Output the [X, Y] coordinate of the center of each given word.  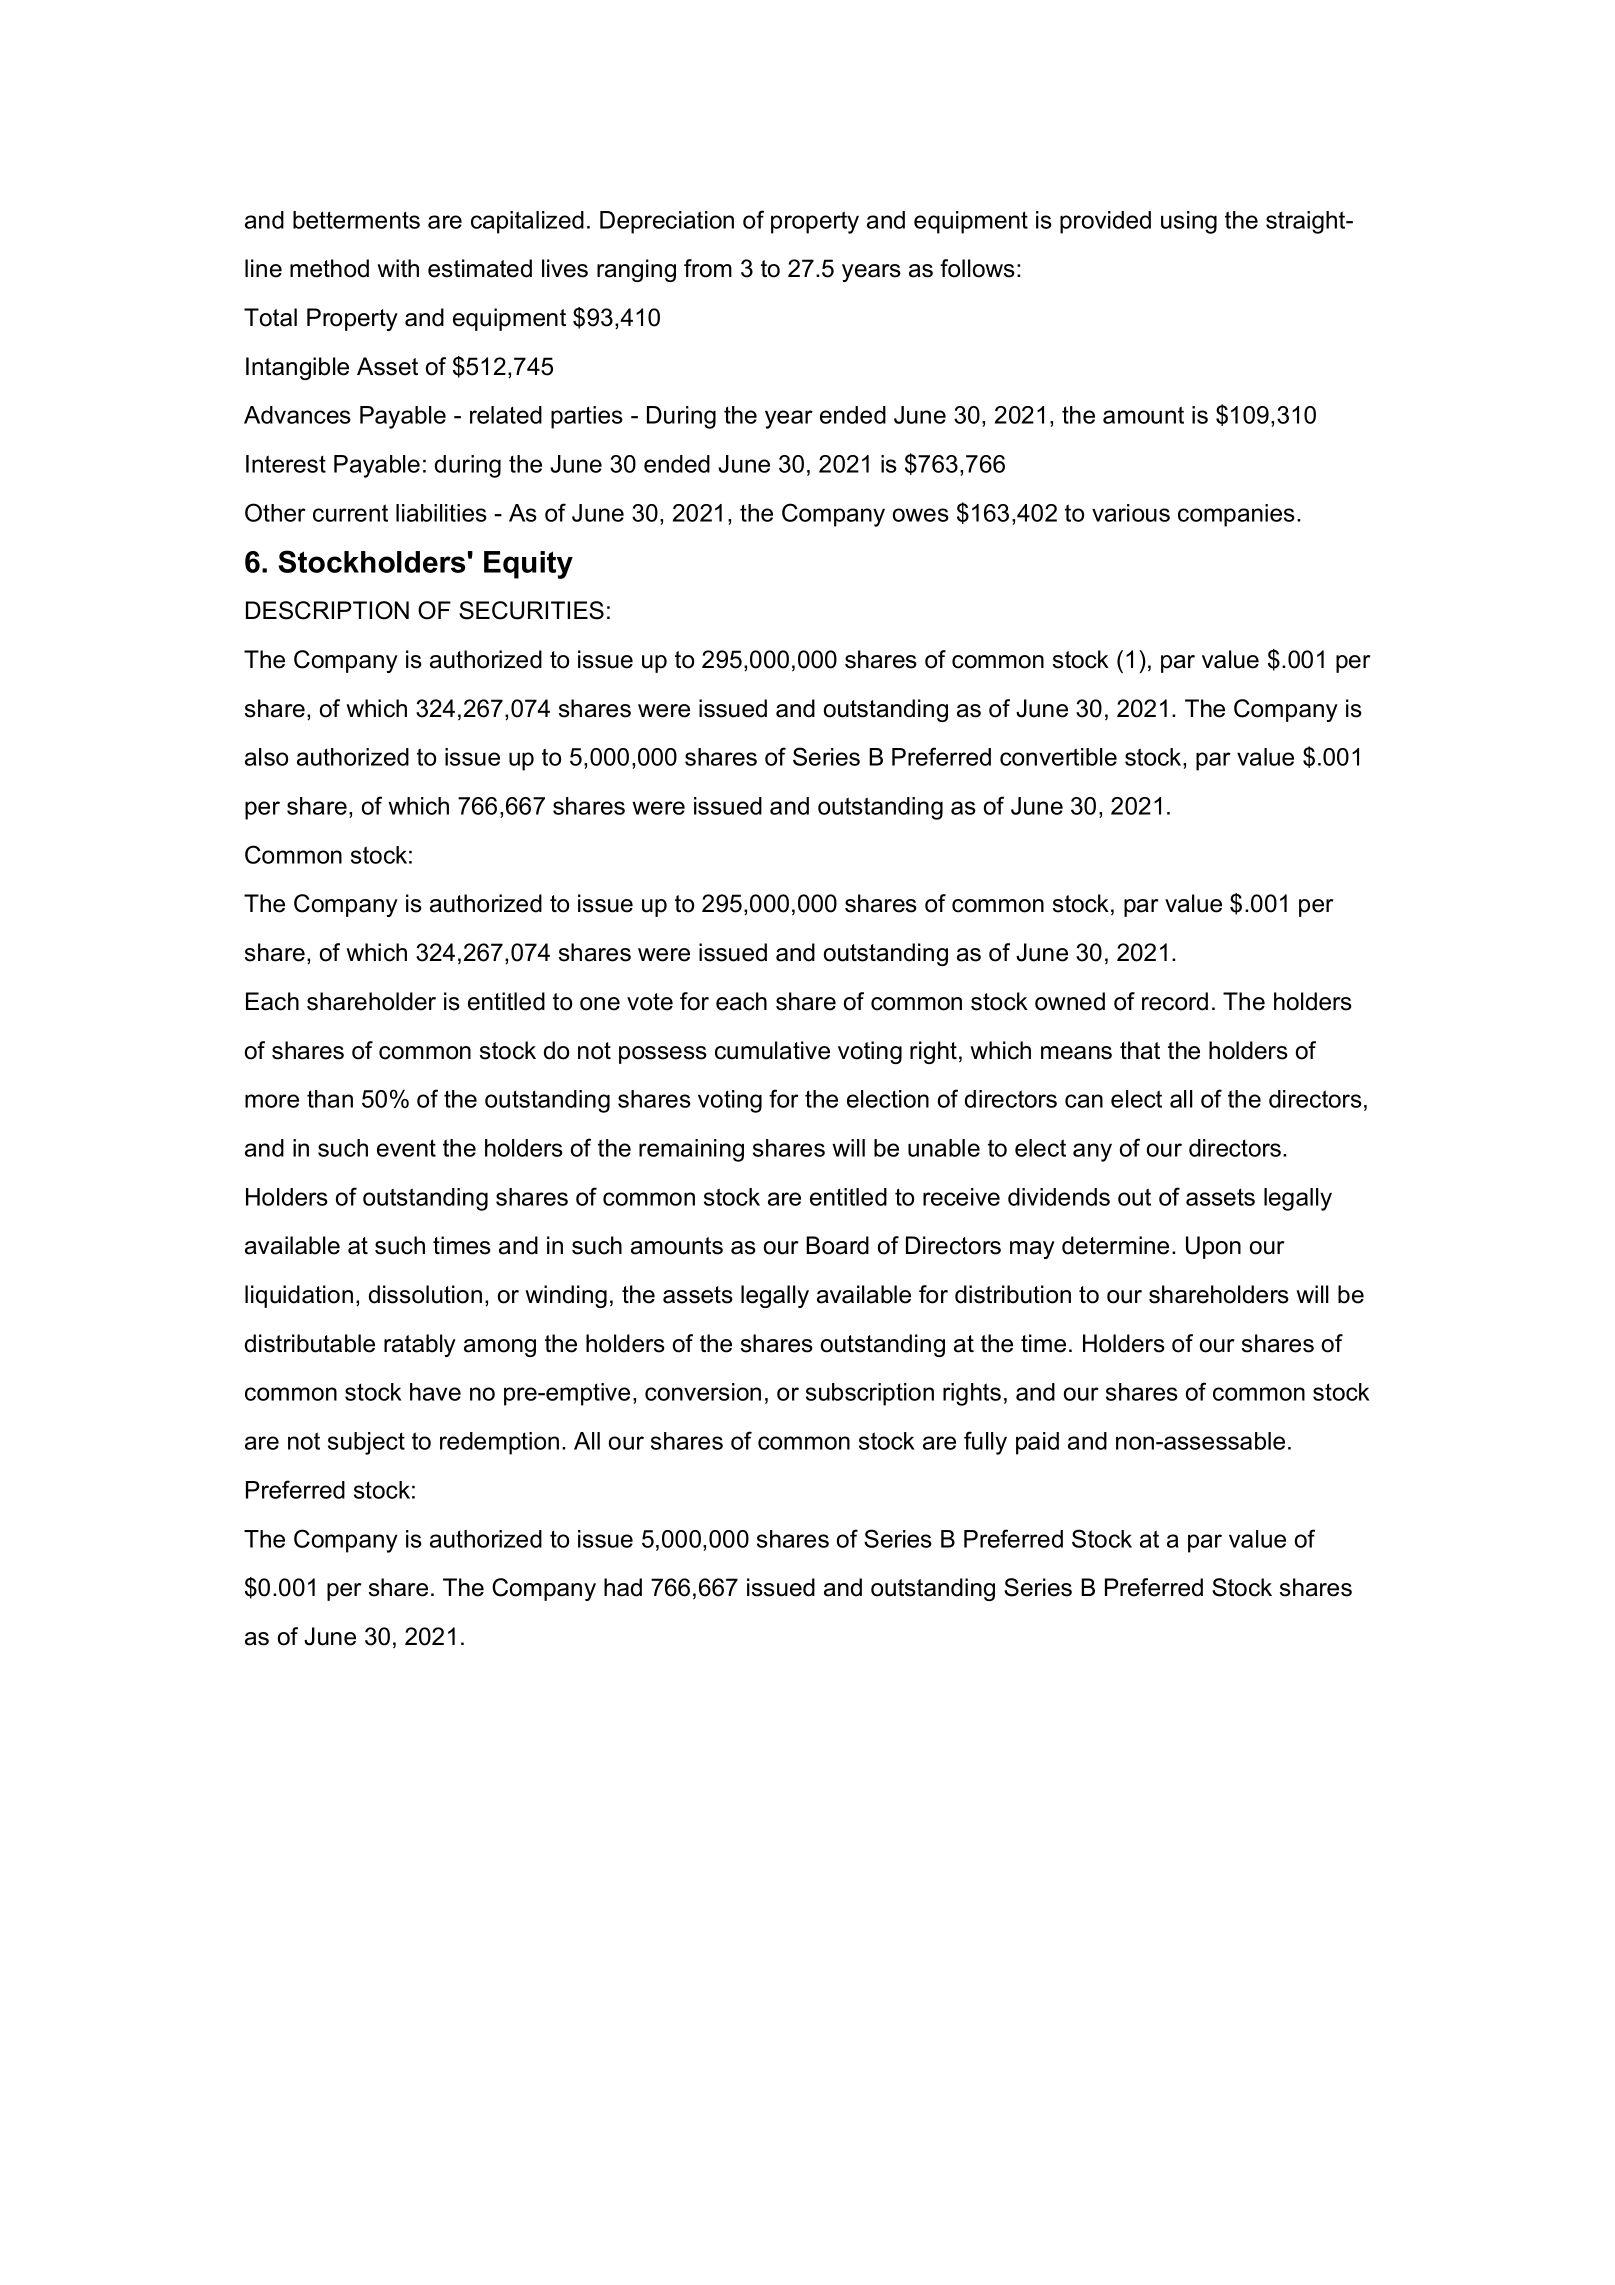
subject [366, 1443]
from [708, 268]
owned [1070, 1001]
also [266, 757]
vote [650, 1002]
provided [1105, 222]
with [398, 268]
